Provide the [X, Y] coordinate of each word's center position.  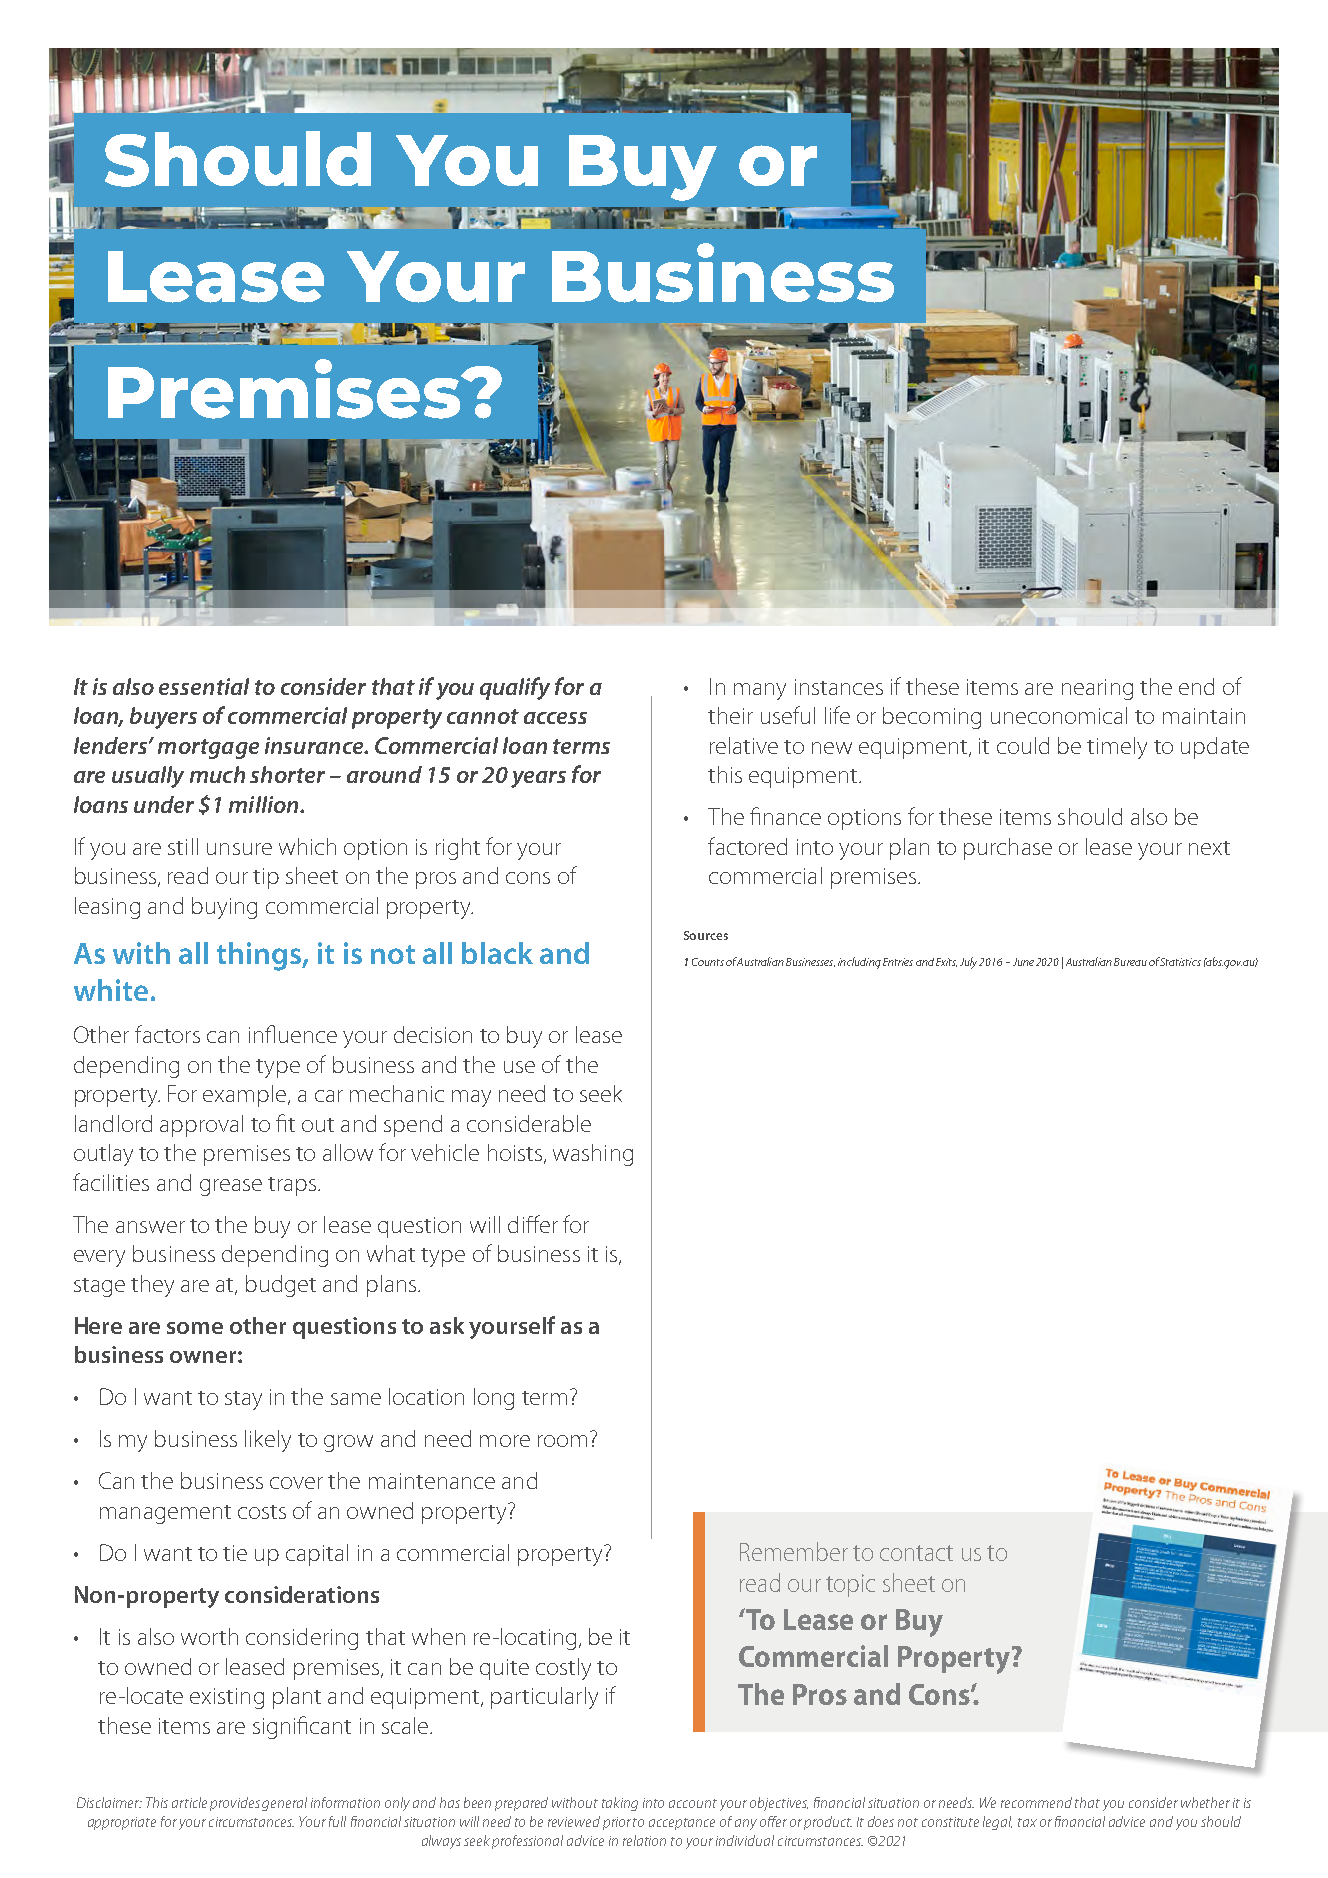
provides [235, 1804]
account [693, 1803]
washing [593, 1155]
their [730, 715]
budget [281, 1286]
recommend [1036, 1802]
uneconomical [1059, 715]
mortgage [208, 749]
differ [533, 1224]
